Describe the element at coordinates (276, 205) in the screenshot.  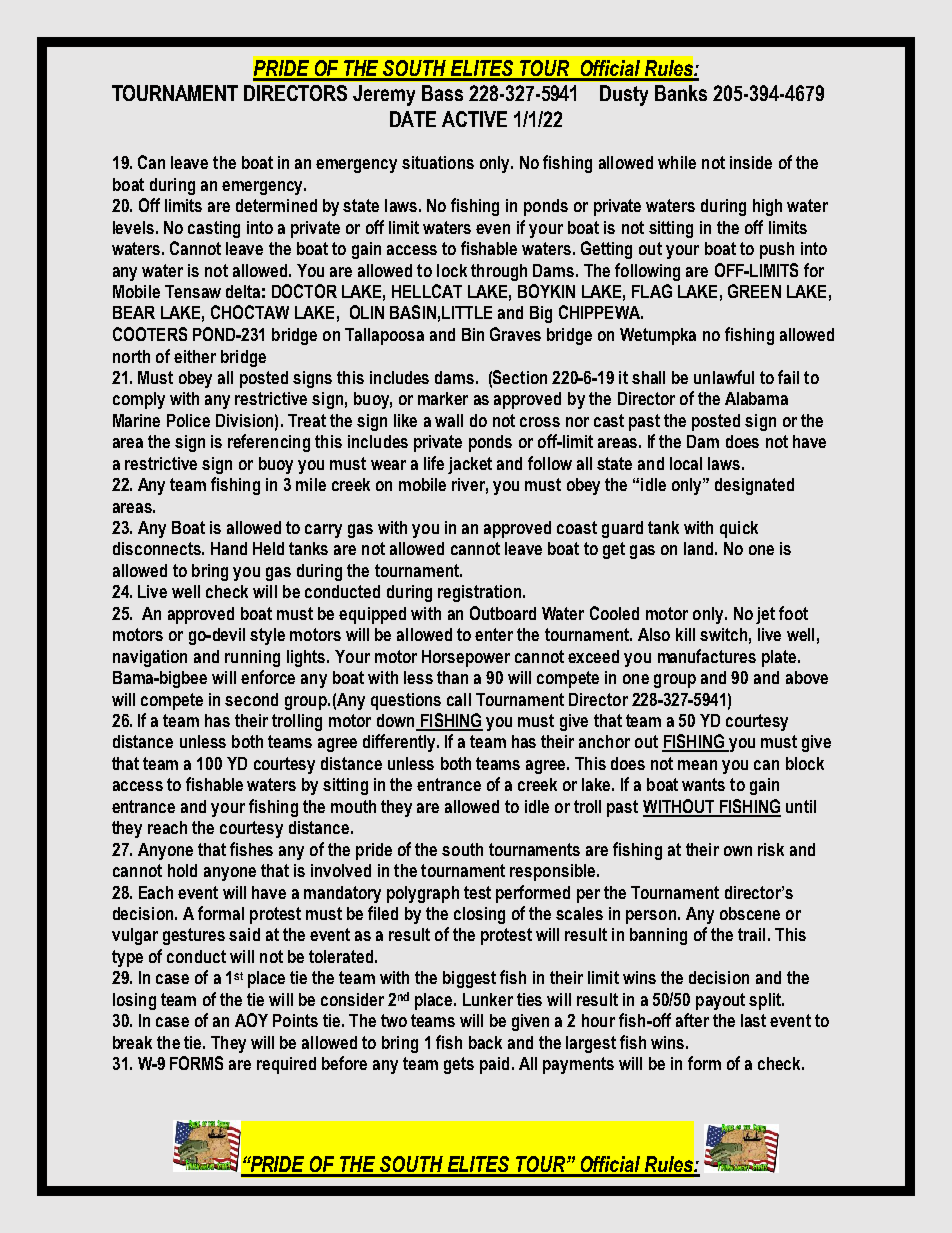
I see `determined` at that location.
